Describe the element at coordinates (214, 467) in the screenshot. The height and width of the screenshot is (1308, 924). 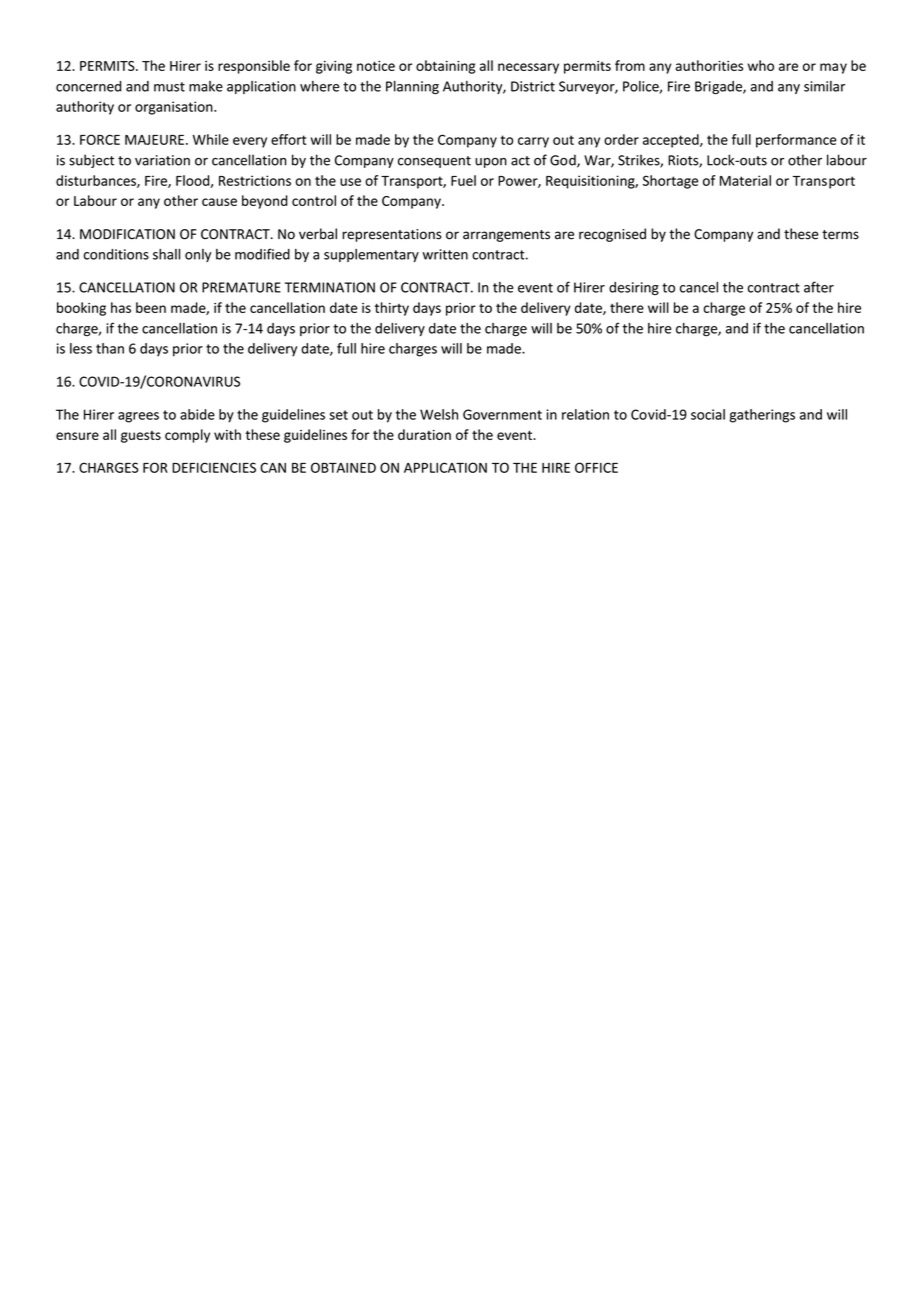
I see `DEFICIENCIES` at that location.
